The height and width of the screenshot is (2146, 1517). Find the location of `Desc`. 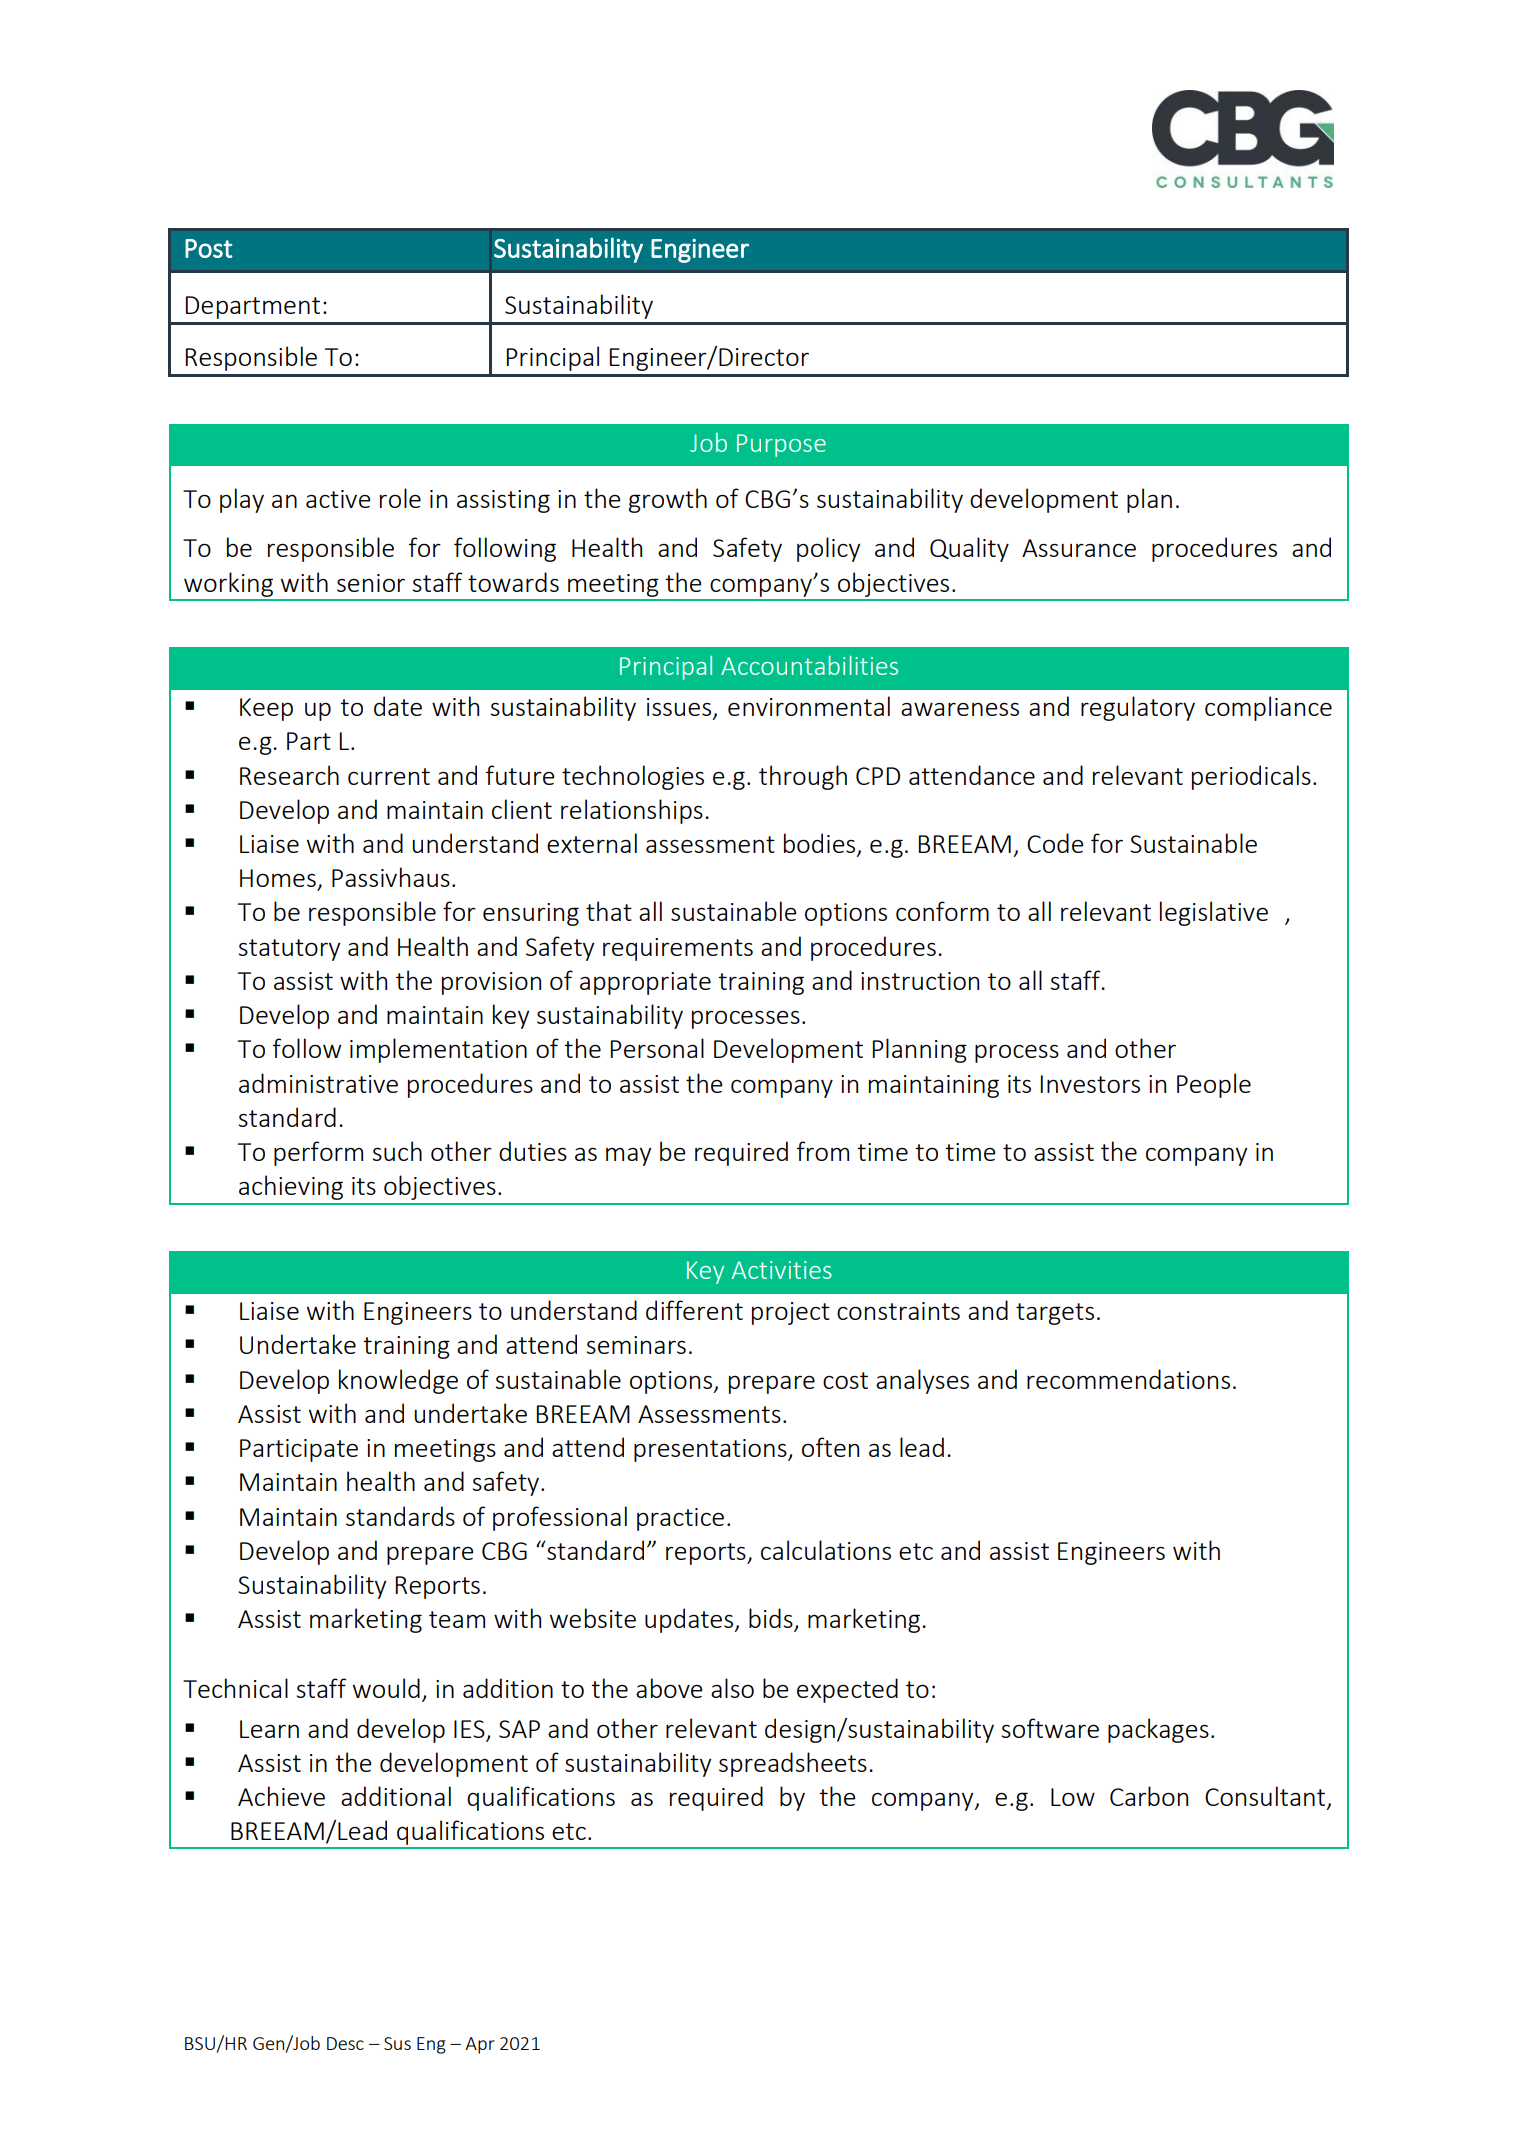

Desc is located at coordinates (345, 2043).
